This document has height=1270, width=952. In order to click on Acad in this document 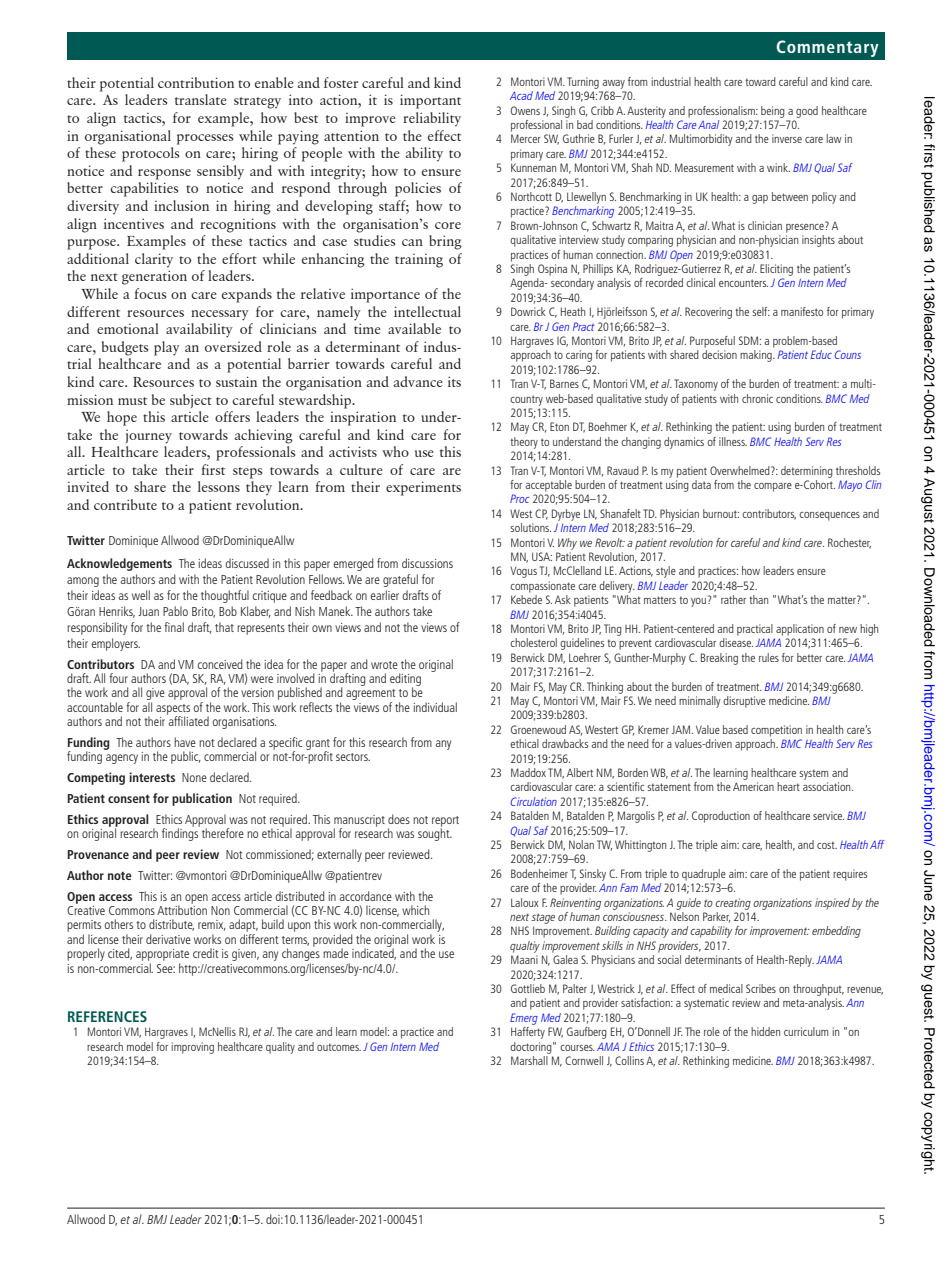, I will do `click(521, 95)`.
